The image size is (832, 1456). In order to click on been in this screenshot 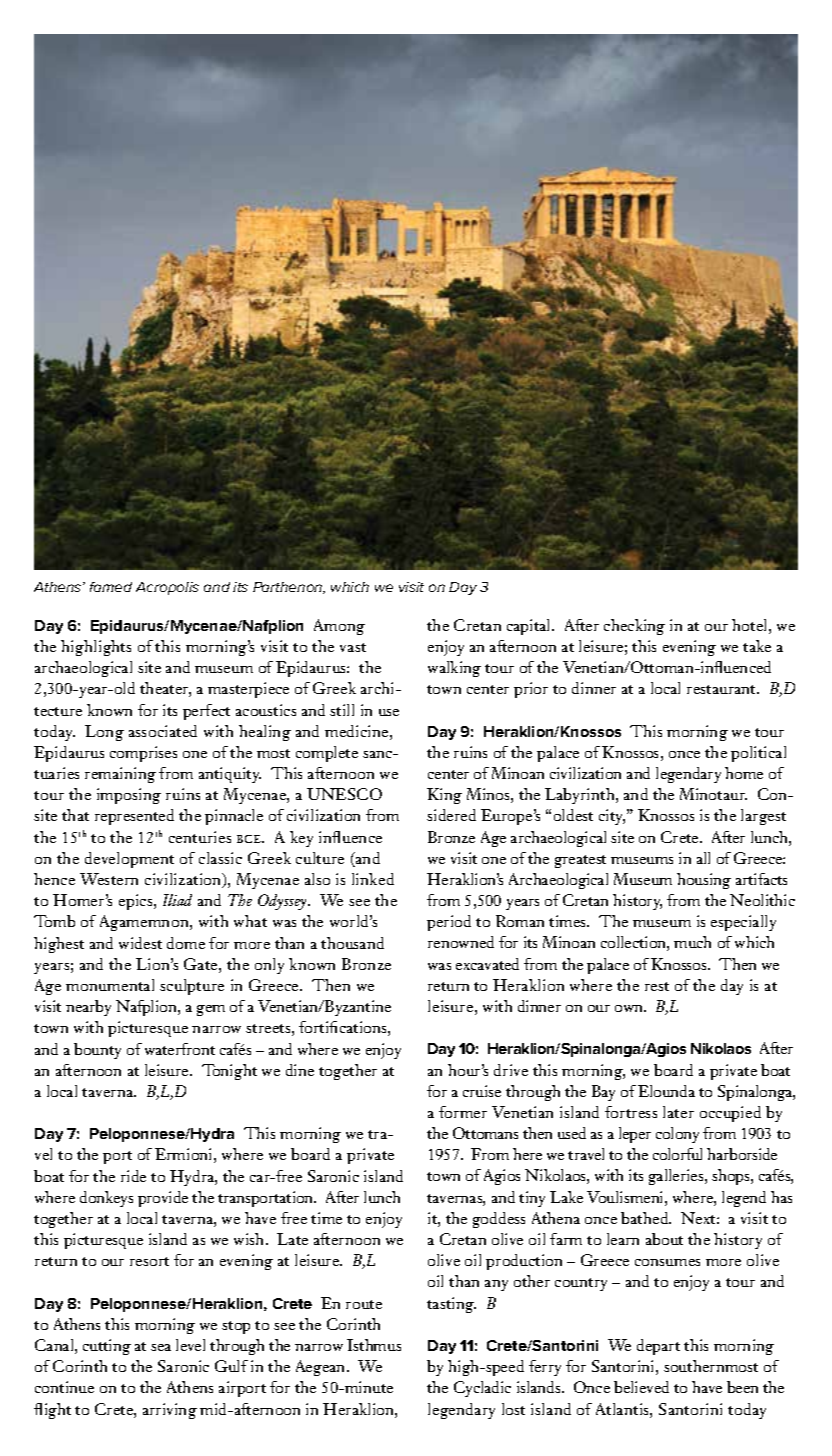, I will do `click(742, 1387)`.
